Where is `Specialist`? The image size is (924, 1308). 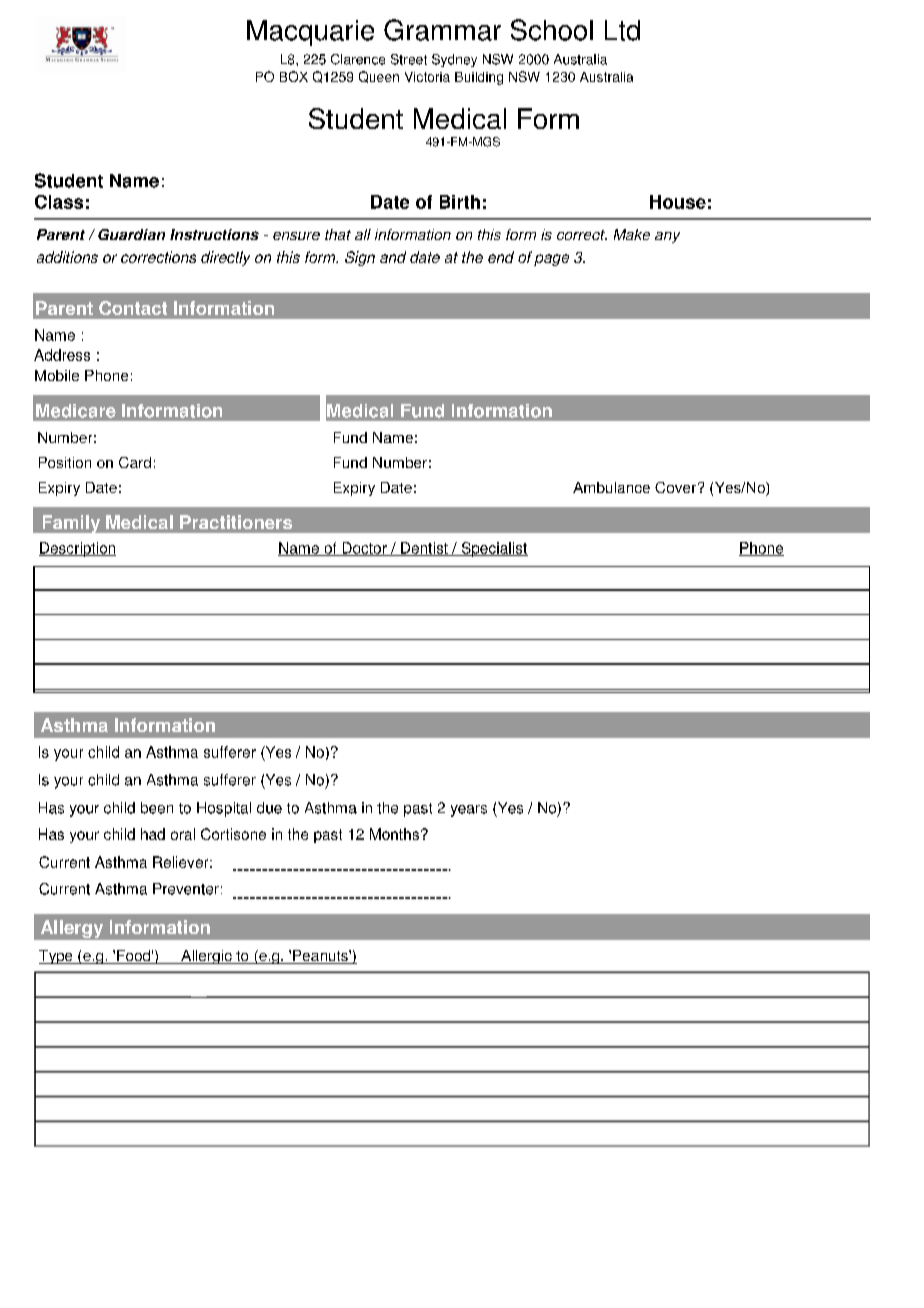
Specialist is located at coordinates (493, 549).
